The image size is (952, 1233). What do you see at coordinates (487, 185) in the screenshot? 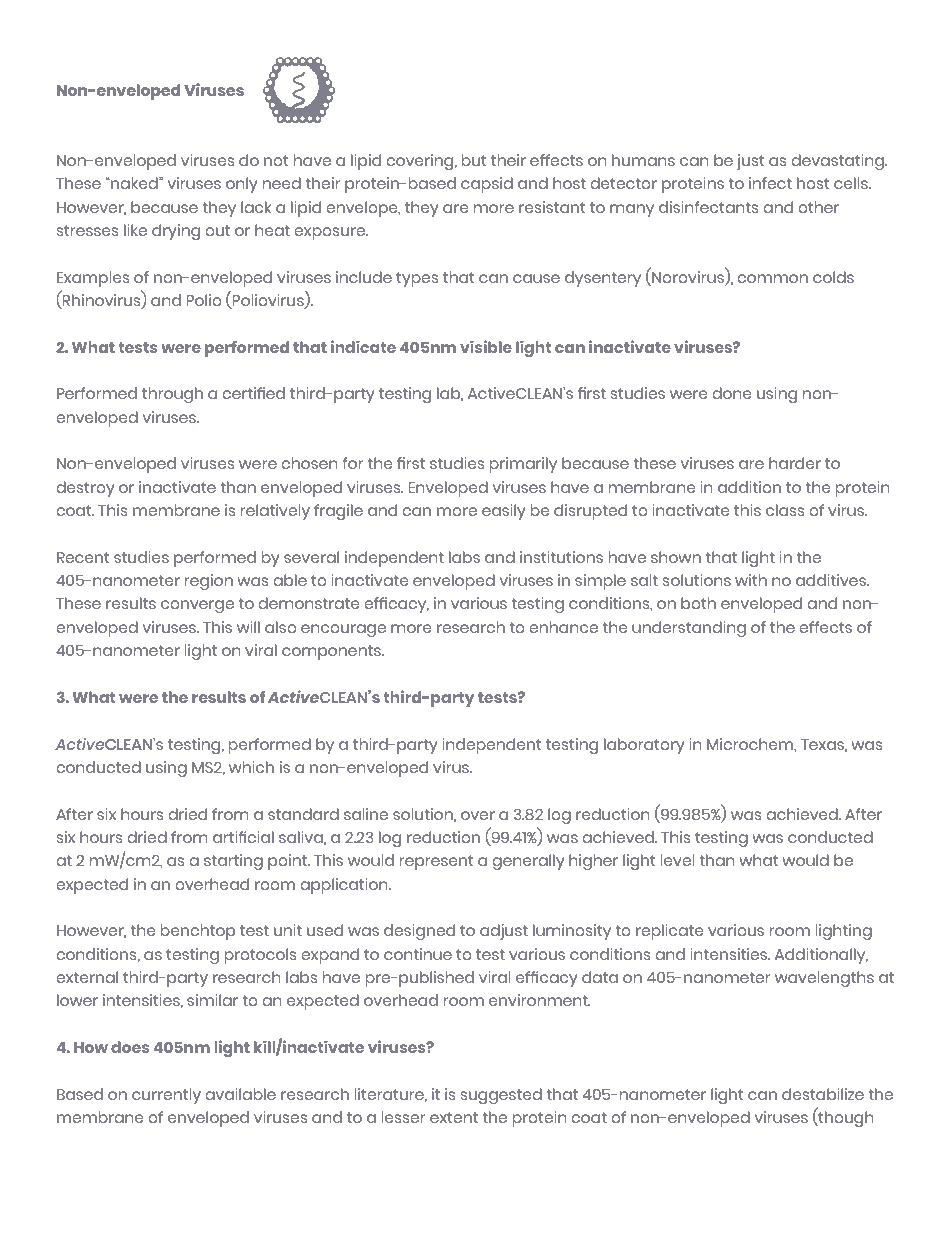
I see `capsid` at bounding box center [487, 185].
